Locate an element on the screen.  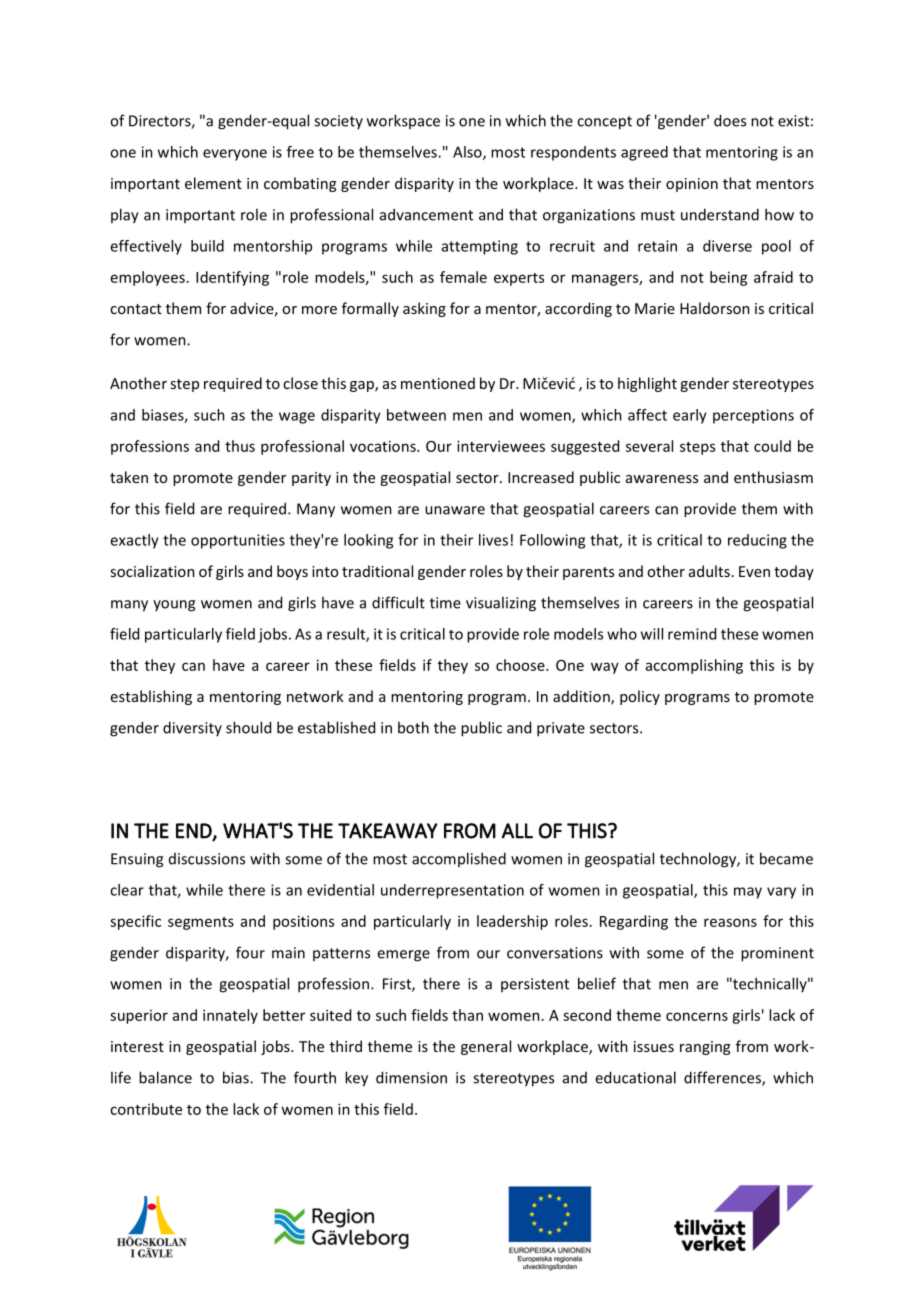
young is located at coordinates (174, 606).
